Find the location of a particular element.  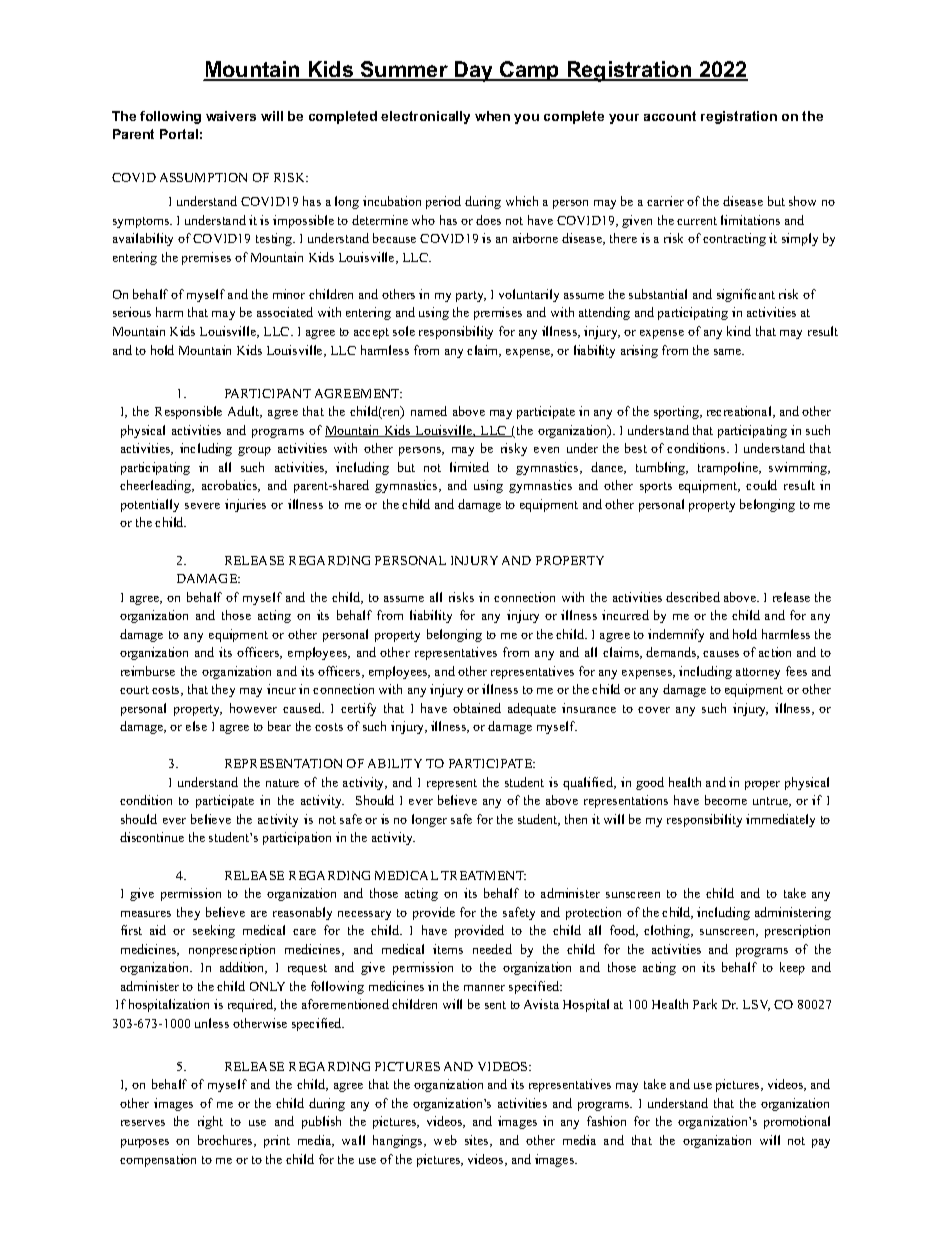

when is located at coordinates (492, 116).
